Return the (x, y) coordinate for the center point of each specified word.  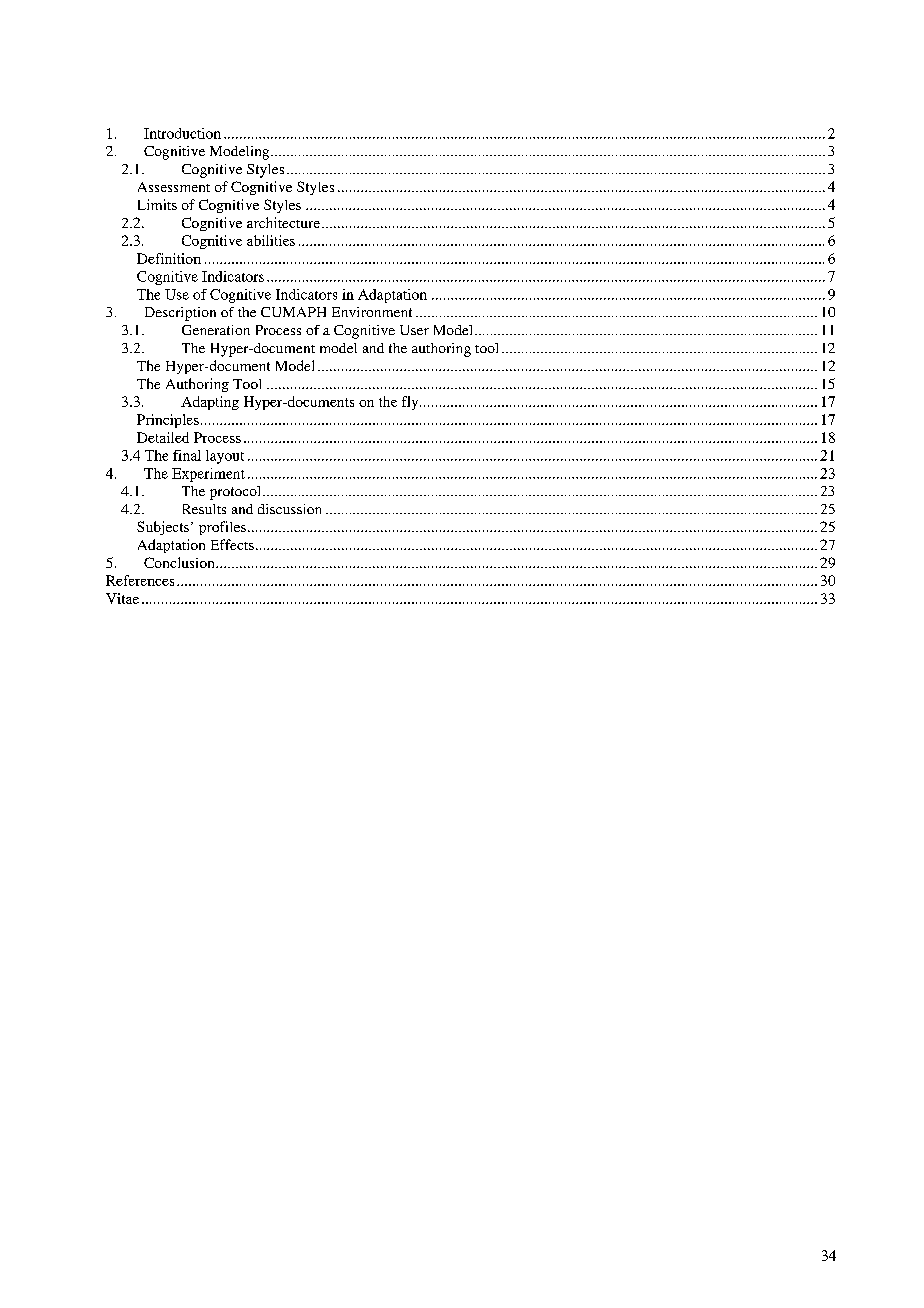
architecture (283, 222)
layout (225, 457)
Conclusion (180, 562)
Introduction (182, 133)
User (414, 330)
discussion (289, 509)
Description (180, 314)
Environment (372, 312)
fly (411, 403)
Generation (216, 330)
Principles (168, 421)
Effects (232, 544)
